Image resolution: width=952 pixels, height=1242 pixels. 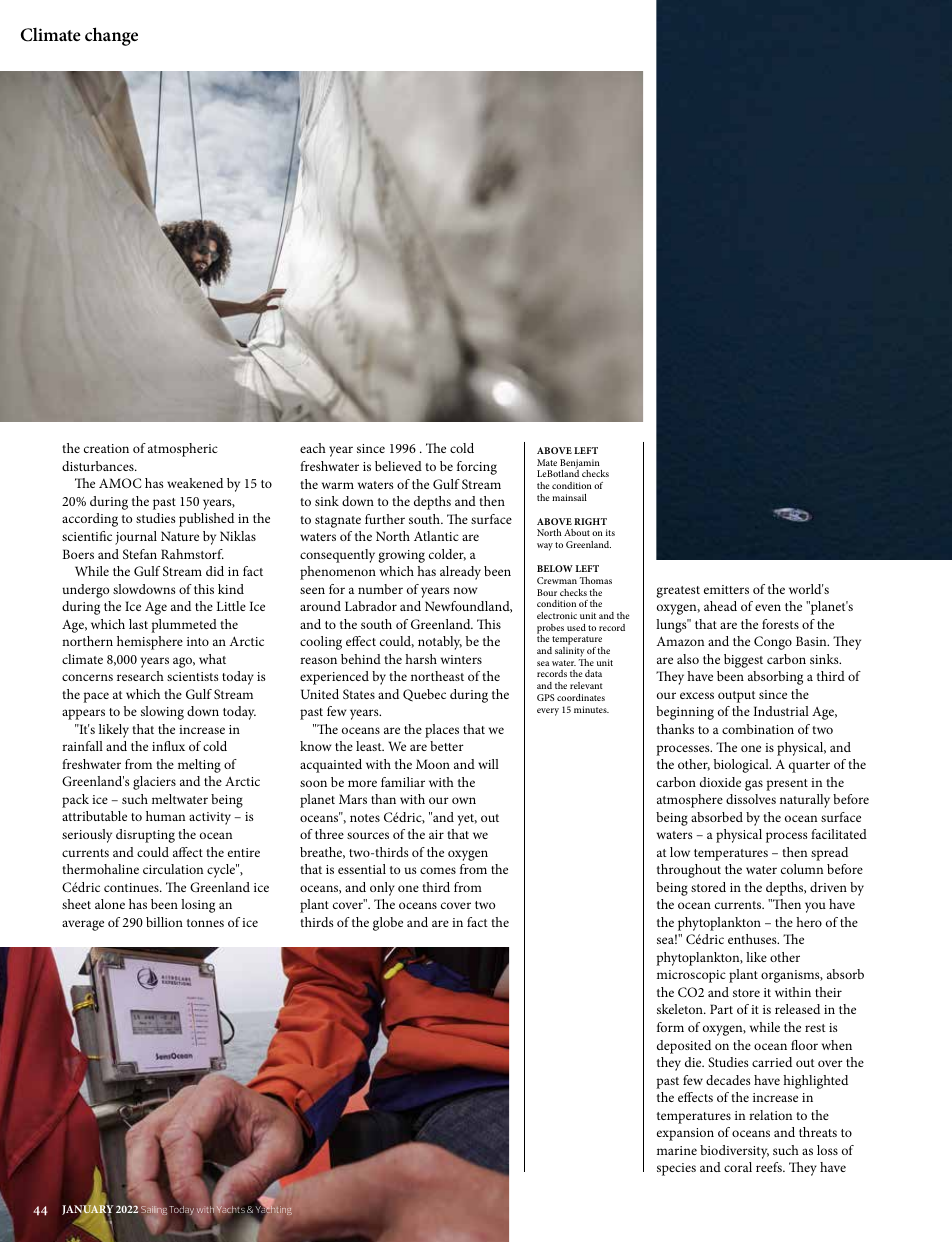 I want to click on slowing, so click(x=162, y=713).
